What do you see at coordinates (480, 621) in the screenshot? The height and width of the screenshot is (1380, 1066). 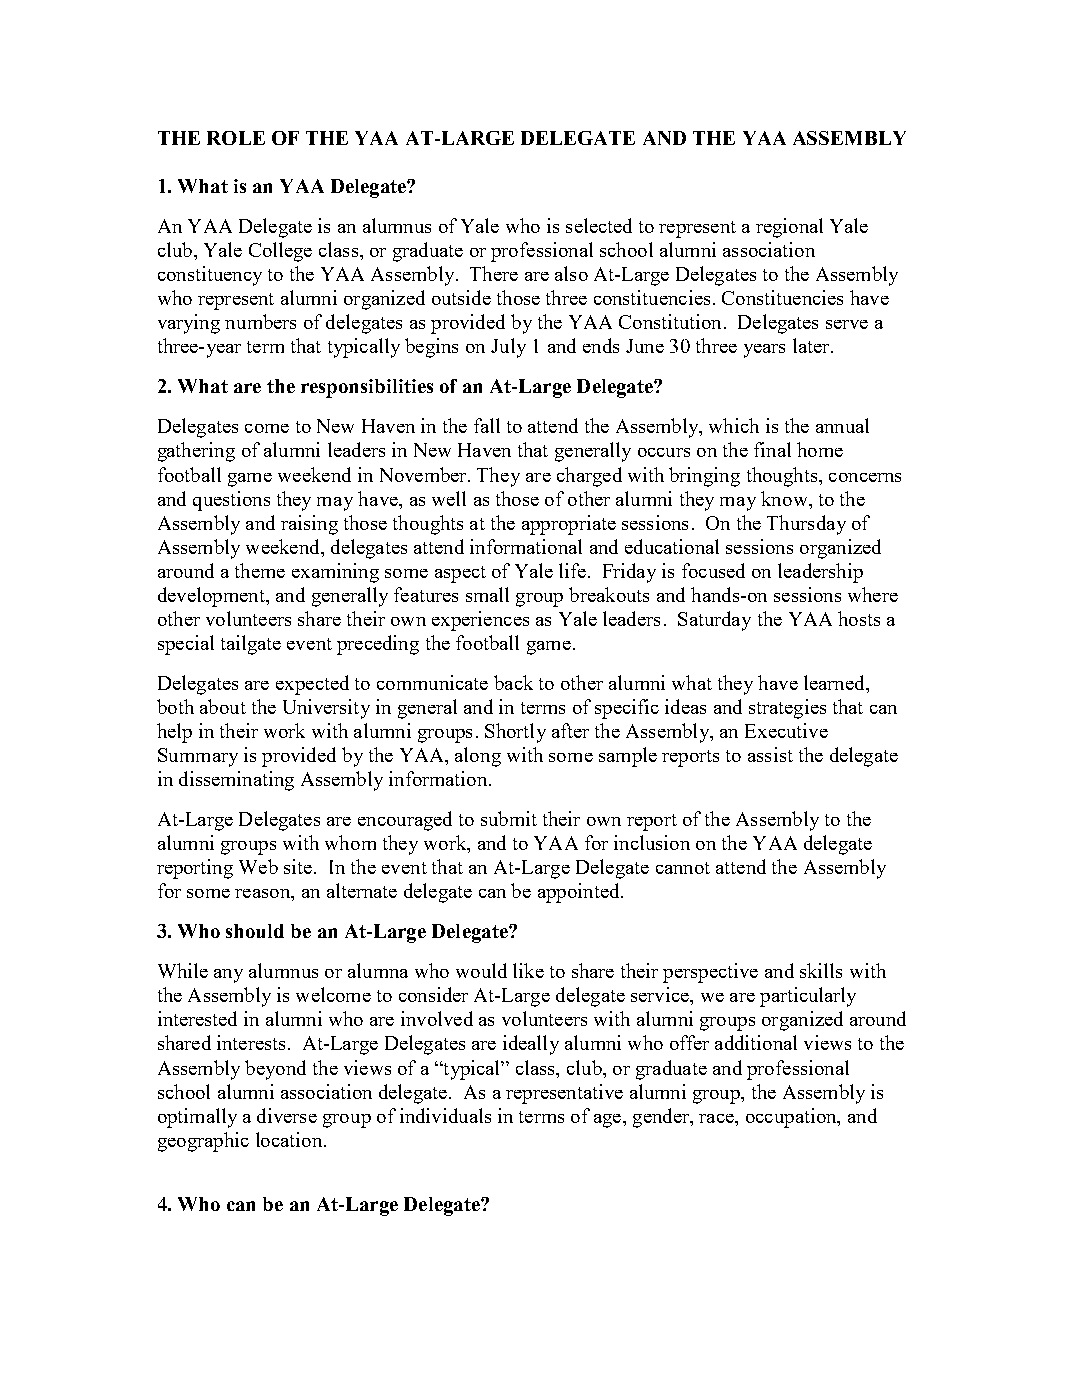 I see `experiences` at bounding box center [480, 621].
